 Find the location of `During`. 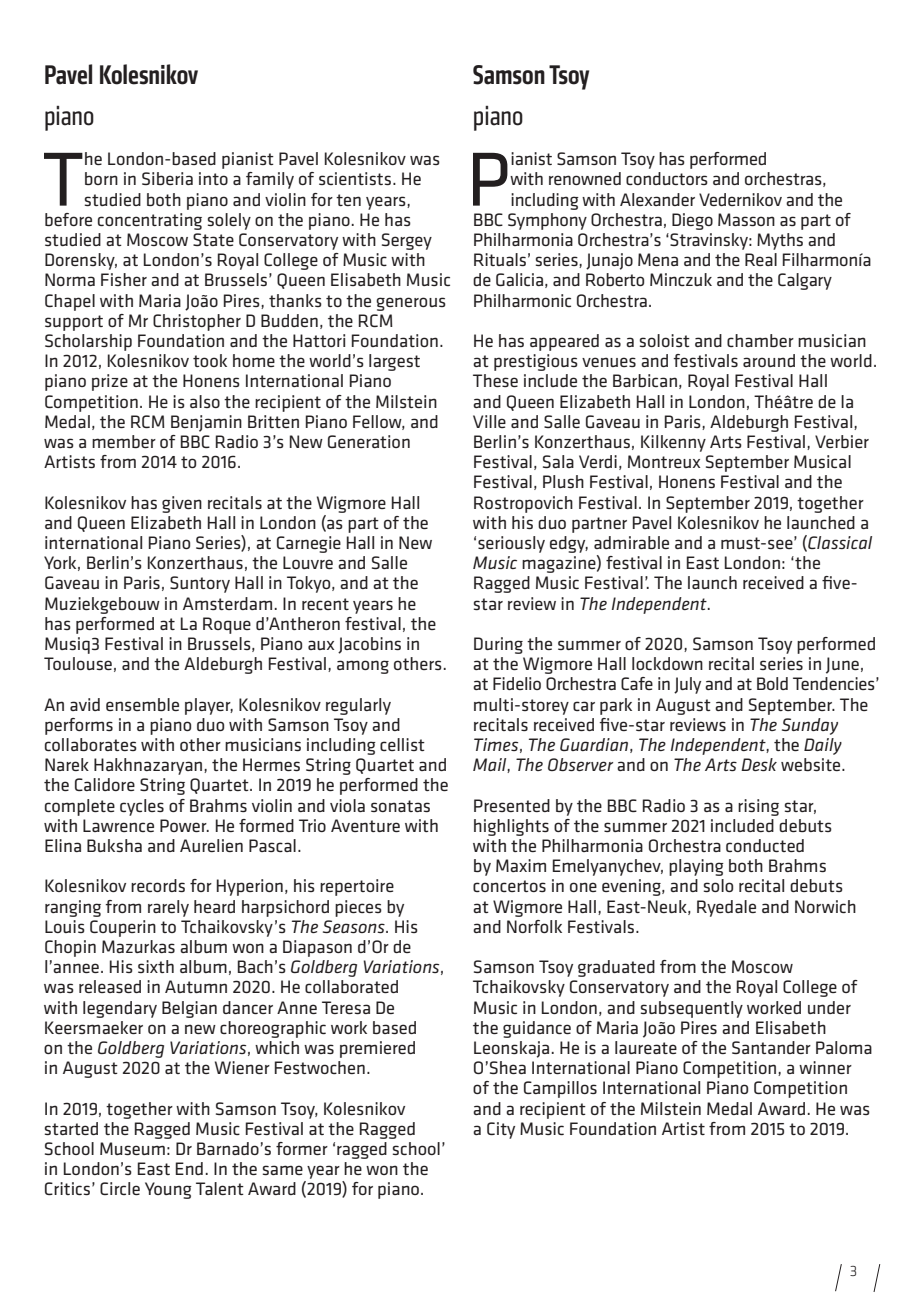

During is located at coordinates (498, 645).
